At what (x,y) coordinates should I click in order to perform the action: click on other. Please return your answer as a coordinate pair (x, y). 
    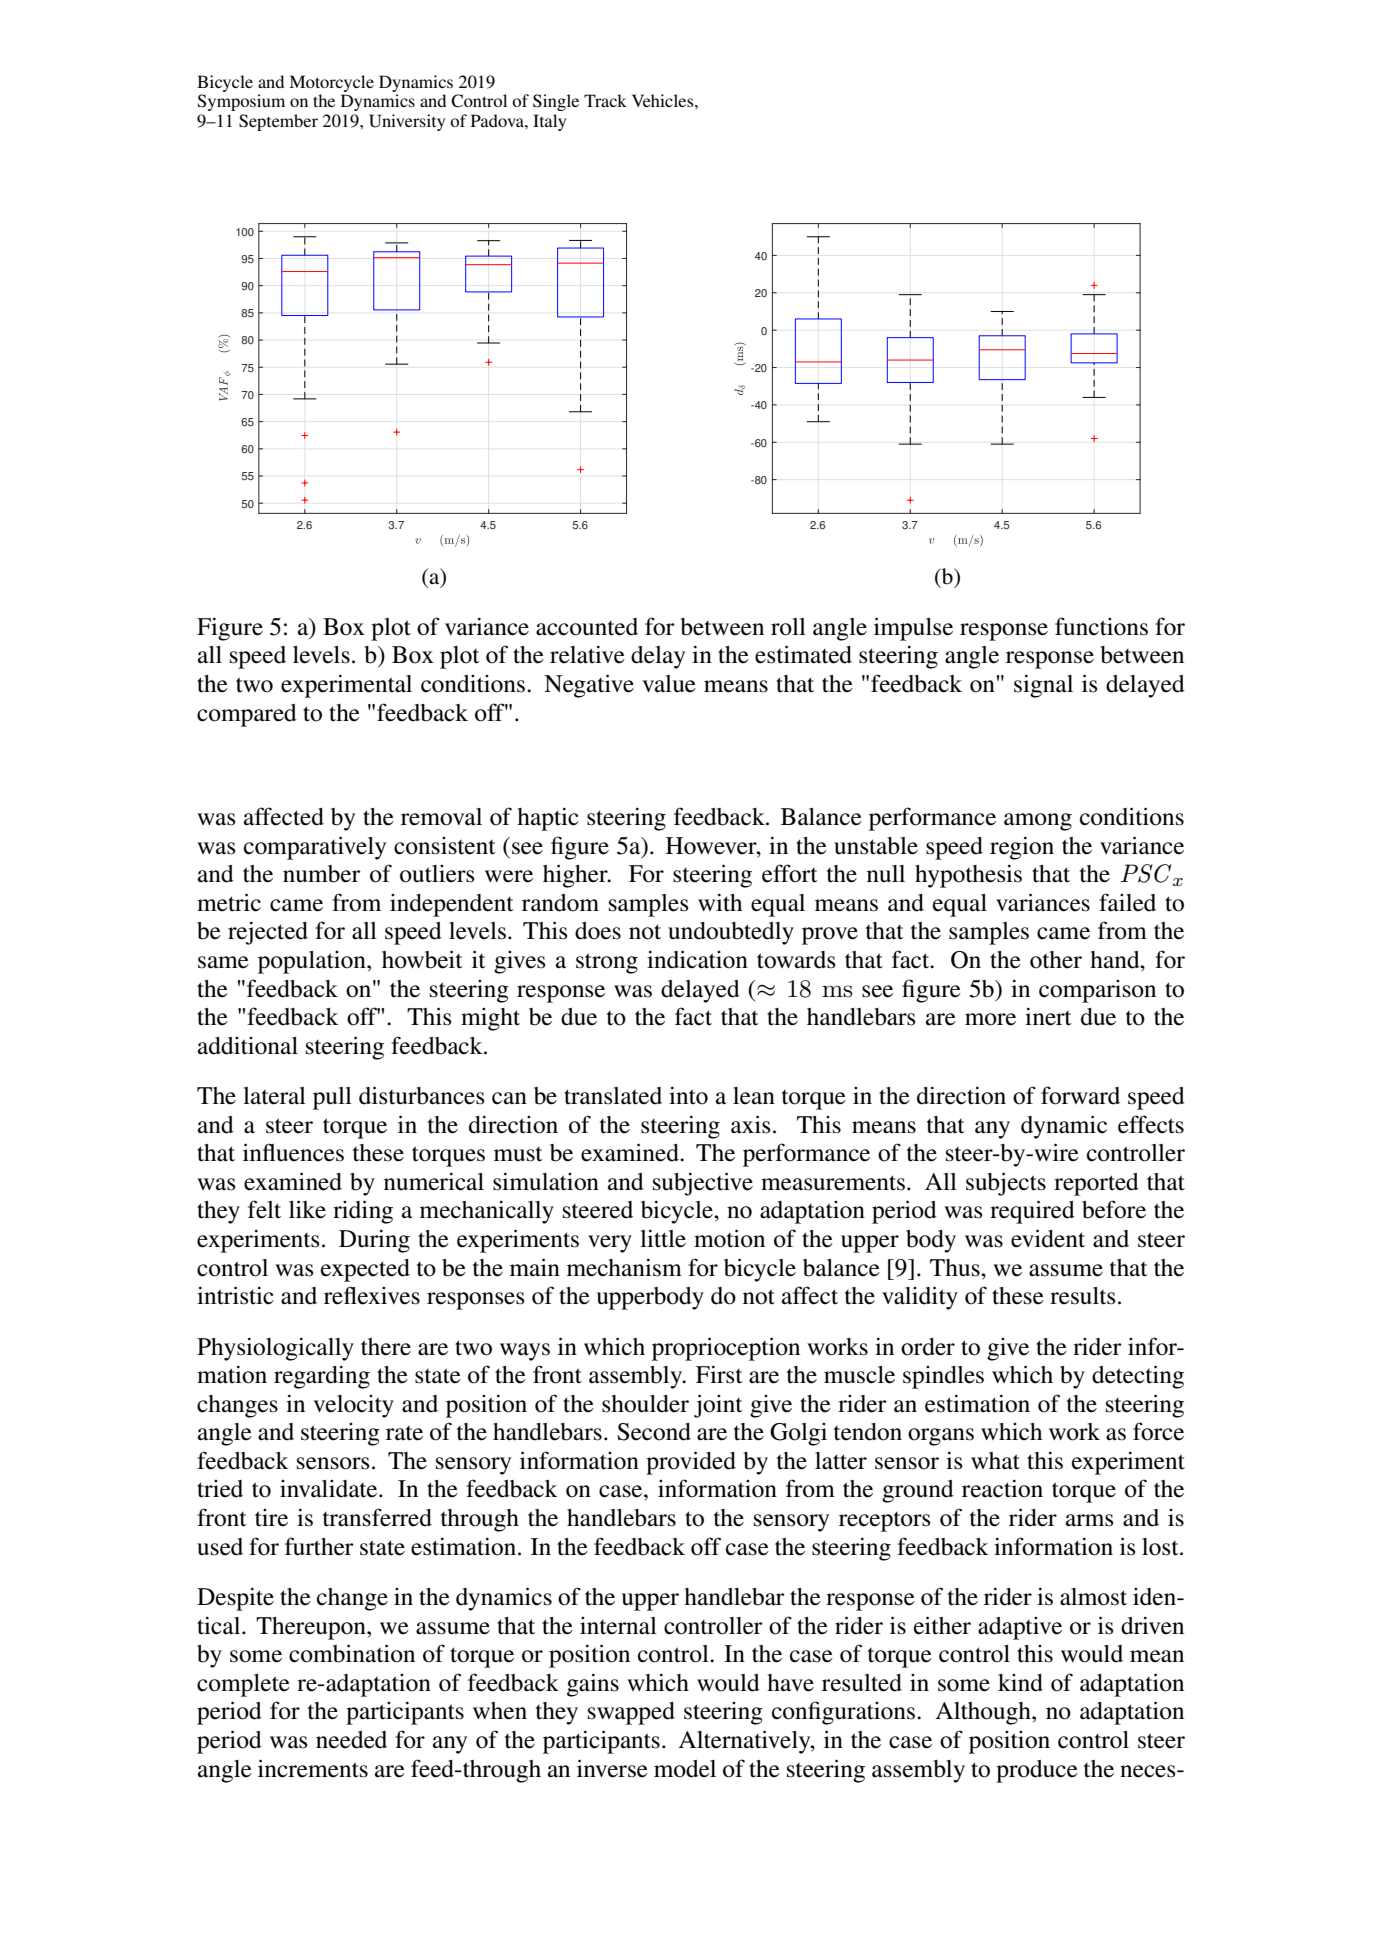
    Looking at the image, I should click on (1056, 960).
